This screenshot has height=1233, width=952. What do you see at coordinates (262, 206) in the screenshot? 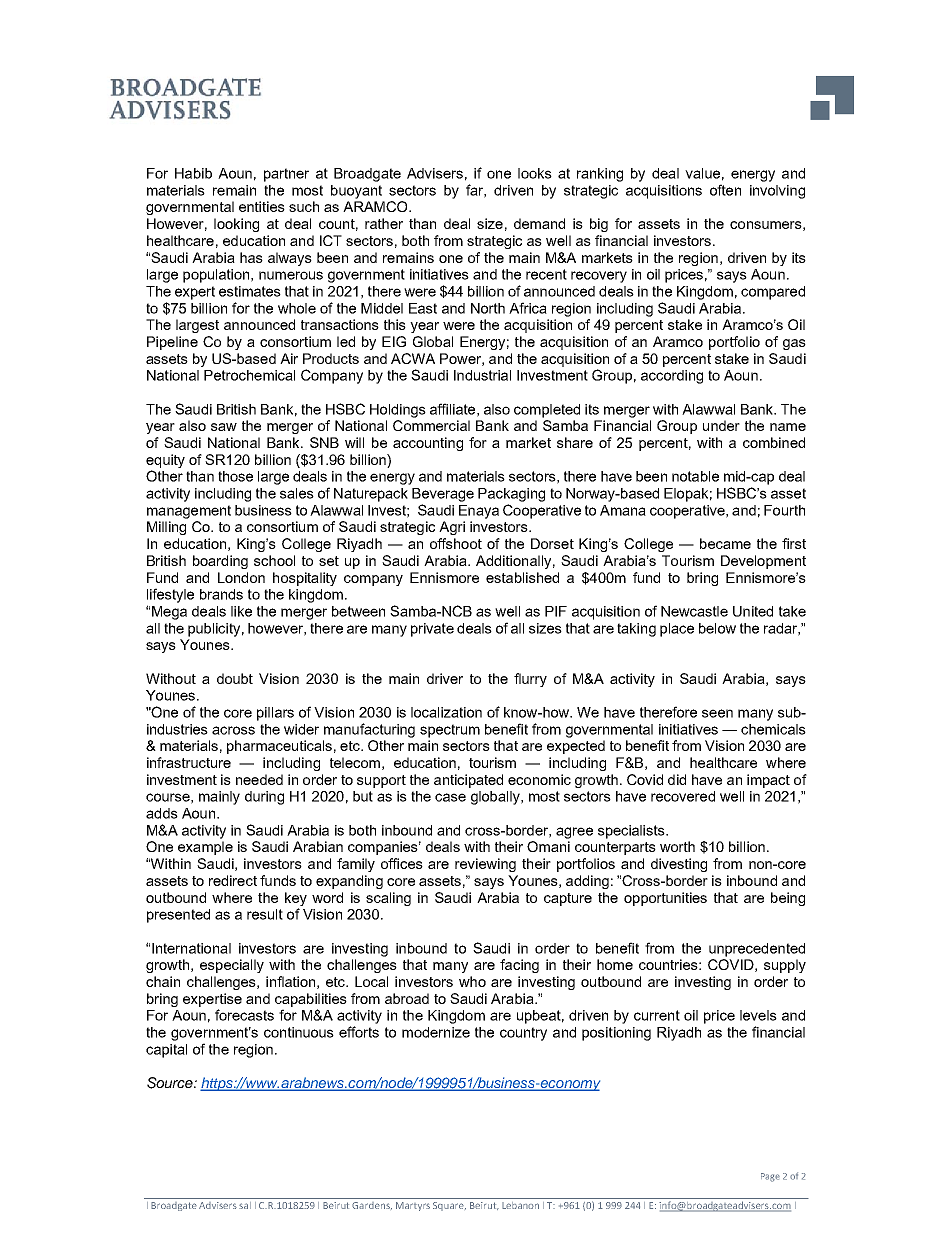
I see `entities` at bounding box center [262, 206].
